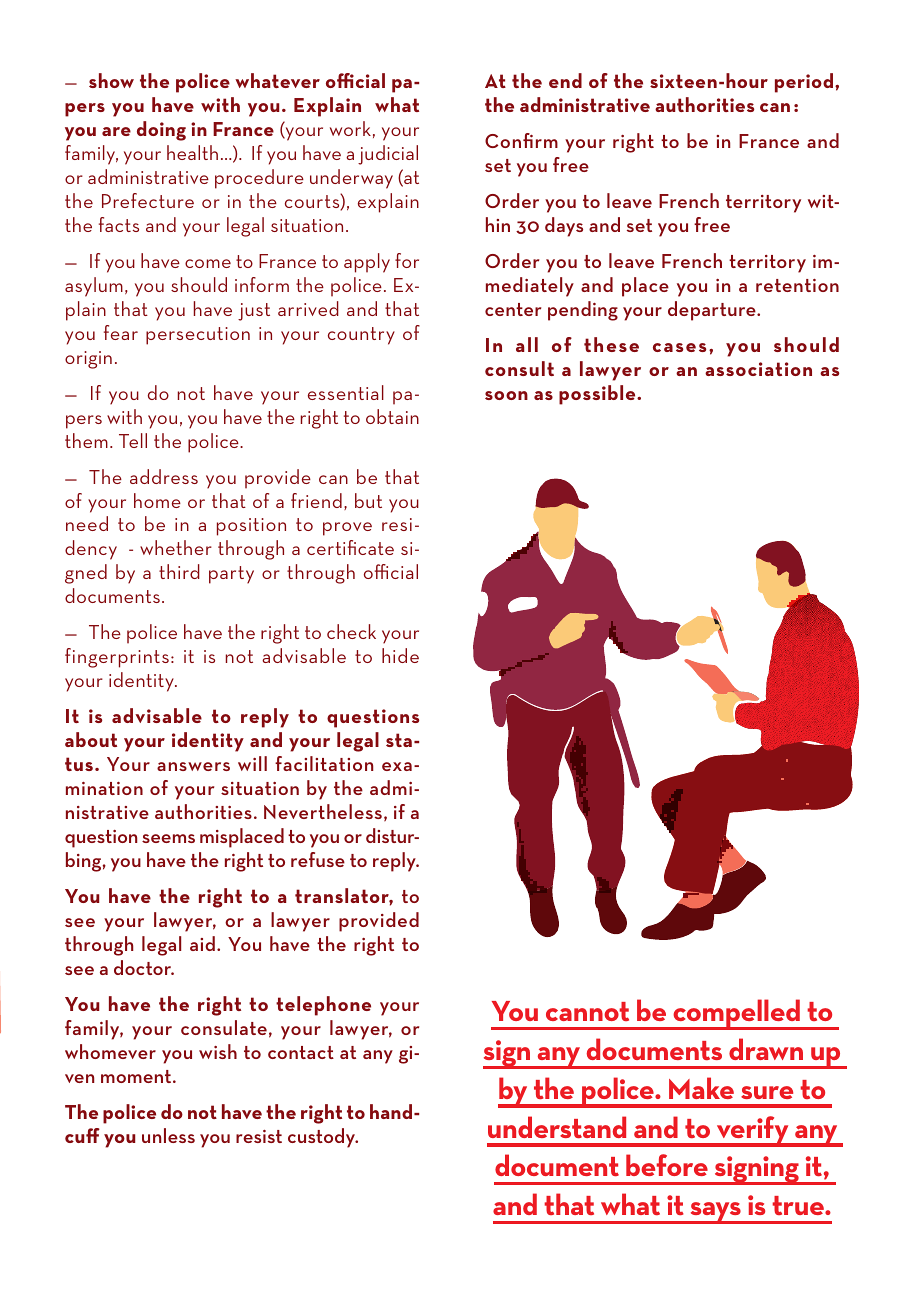 The image size is (924, 1313). Describe the element at coordinates (804, 83) in the image. I see `period` at that location.
